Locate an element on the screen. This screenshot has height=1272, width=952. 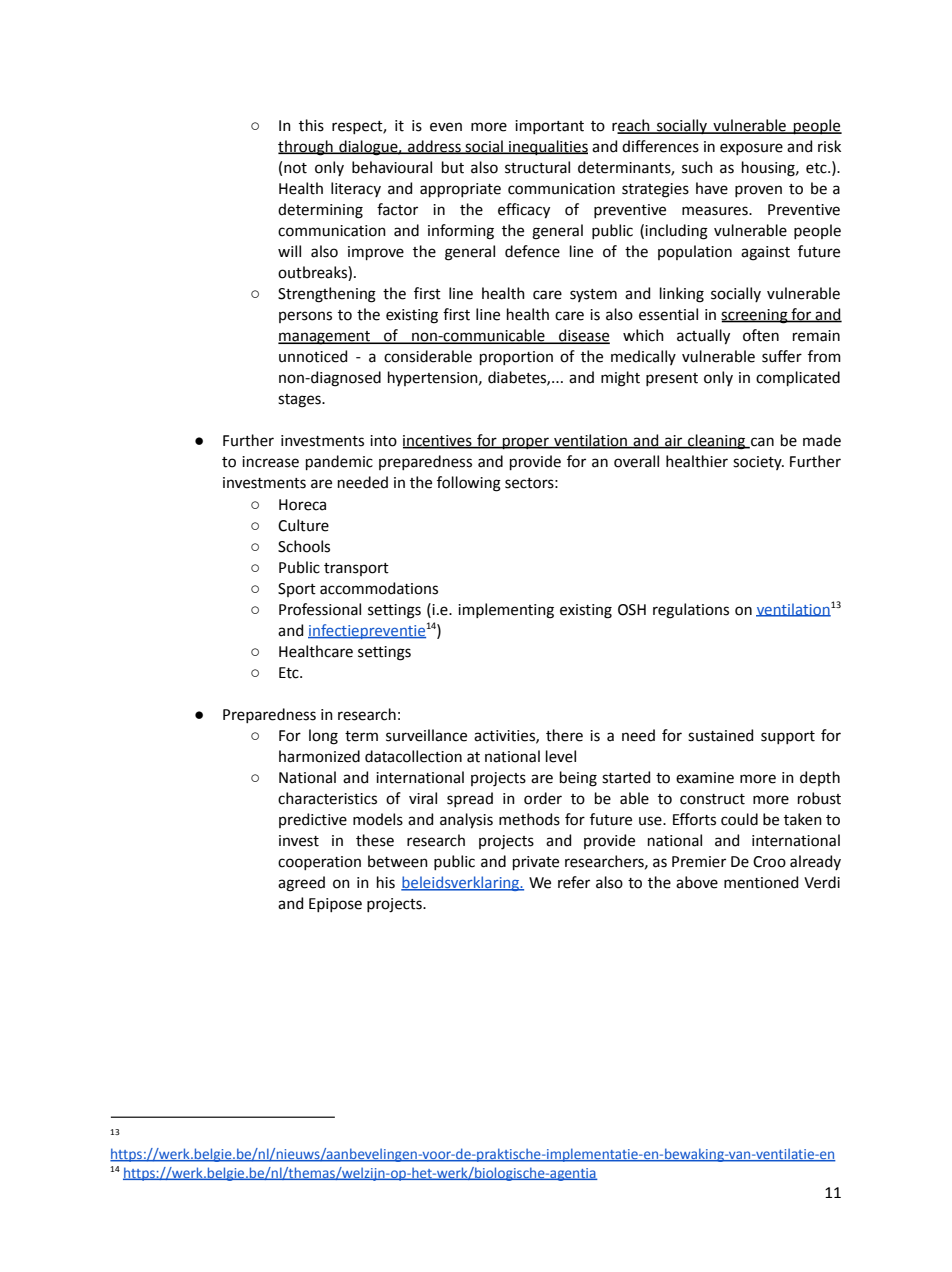
exposure is located at coordinates (751, 149).
